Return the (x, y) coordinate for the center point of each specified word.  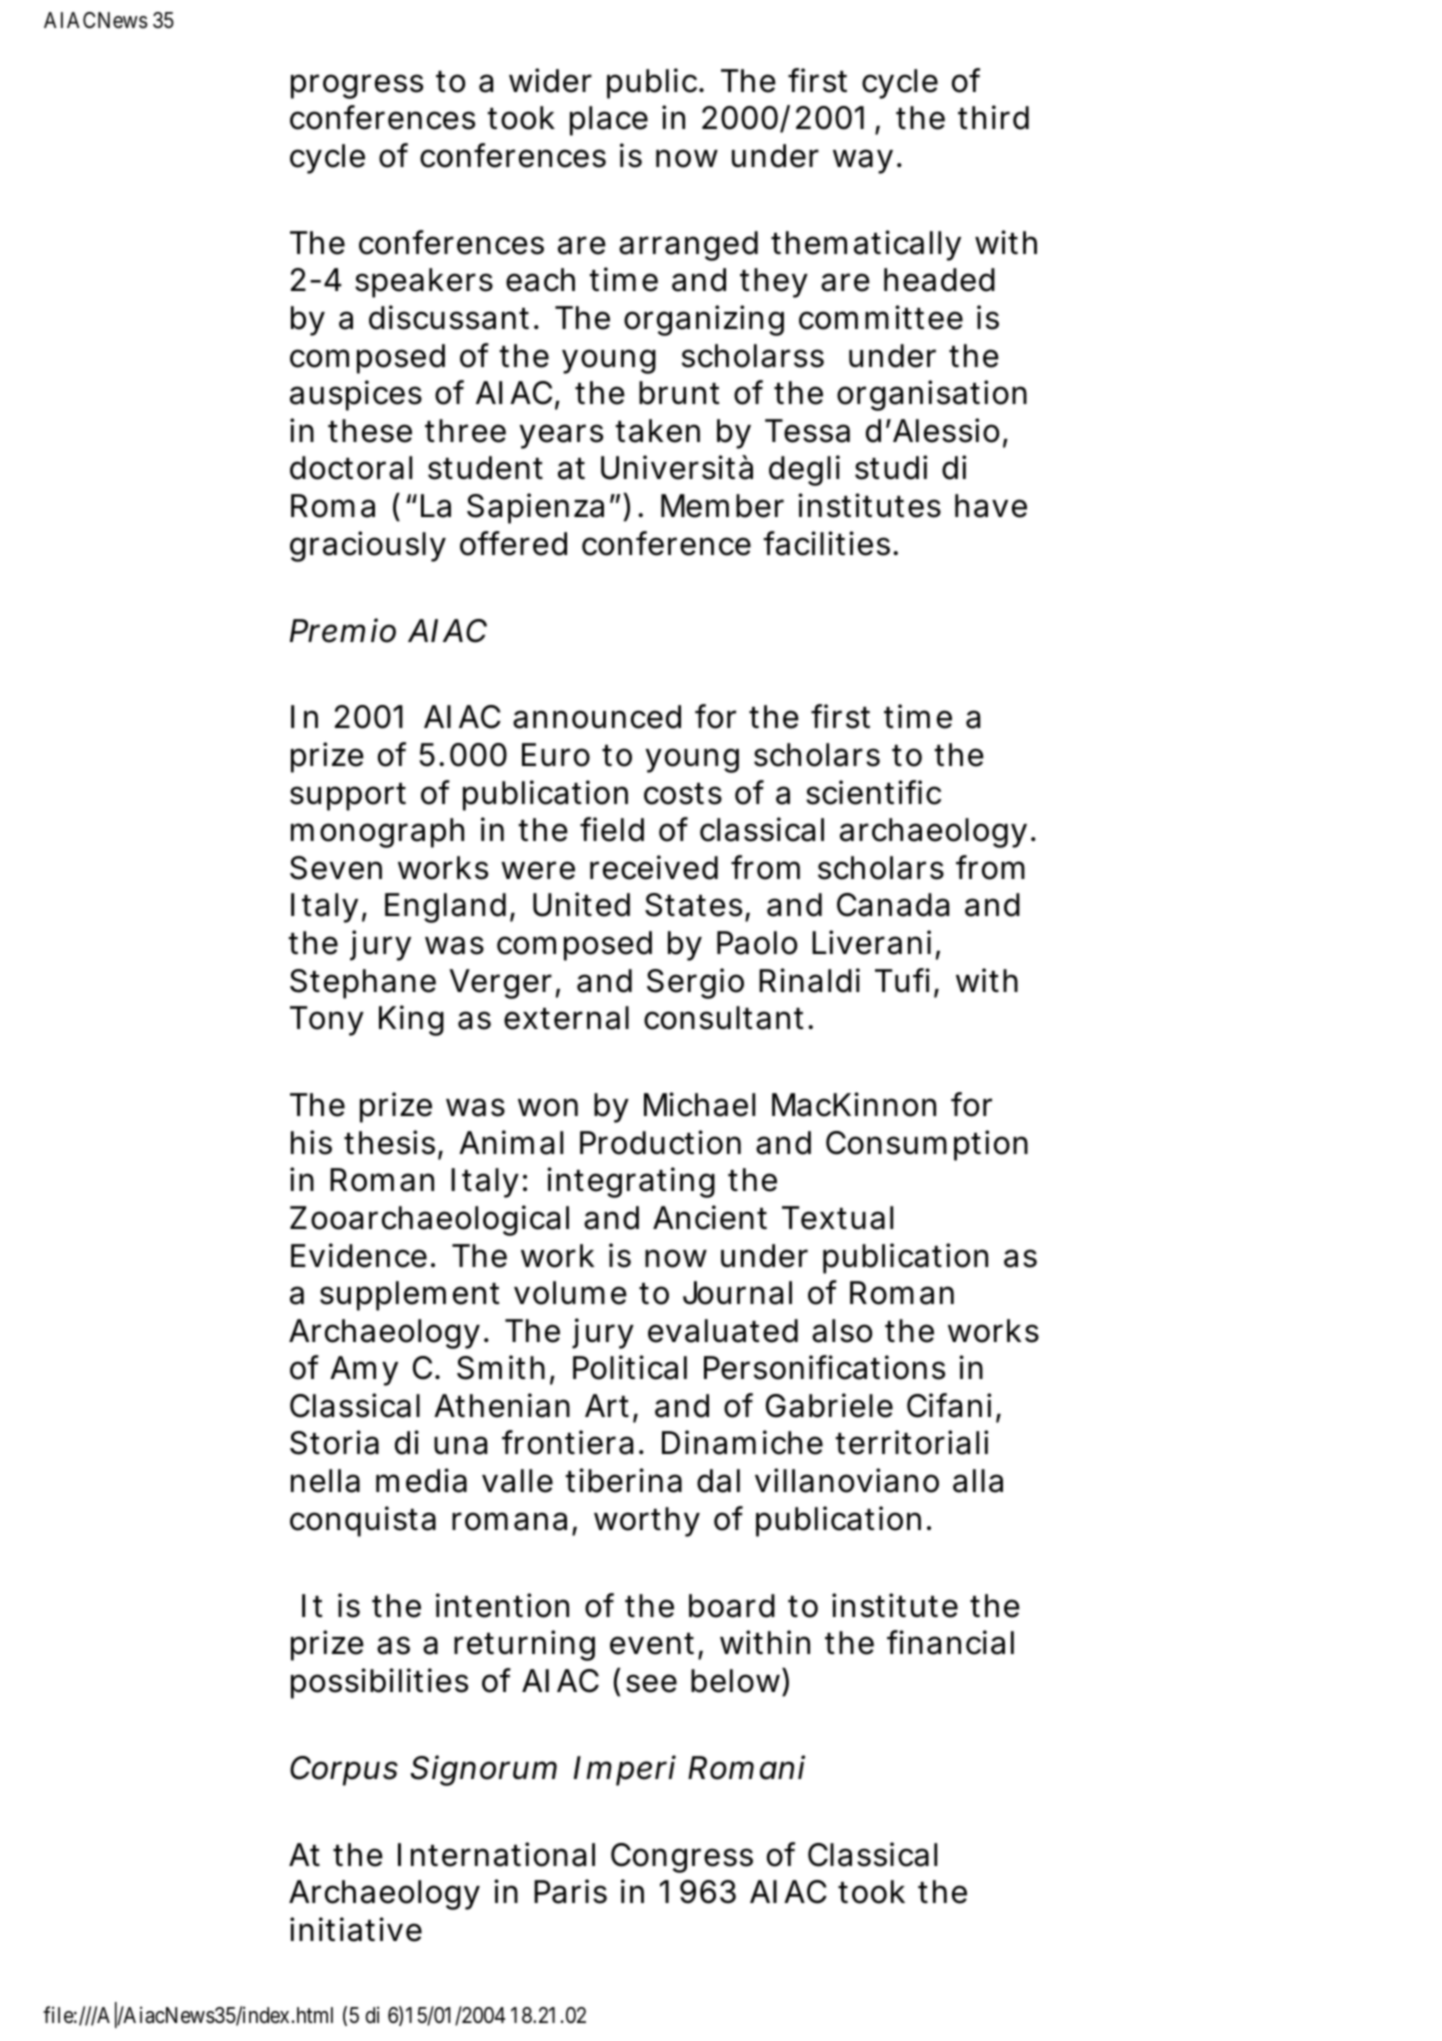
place (609, 121)
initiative (356, 1929)
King (411, 1020)
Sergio (695, 983)
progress (357, 86)
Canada (893, 905)
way (863, 161)
